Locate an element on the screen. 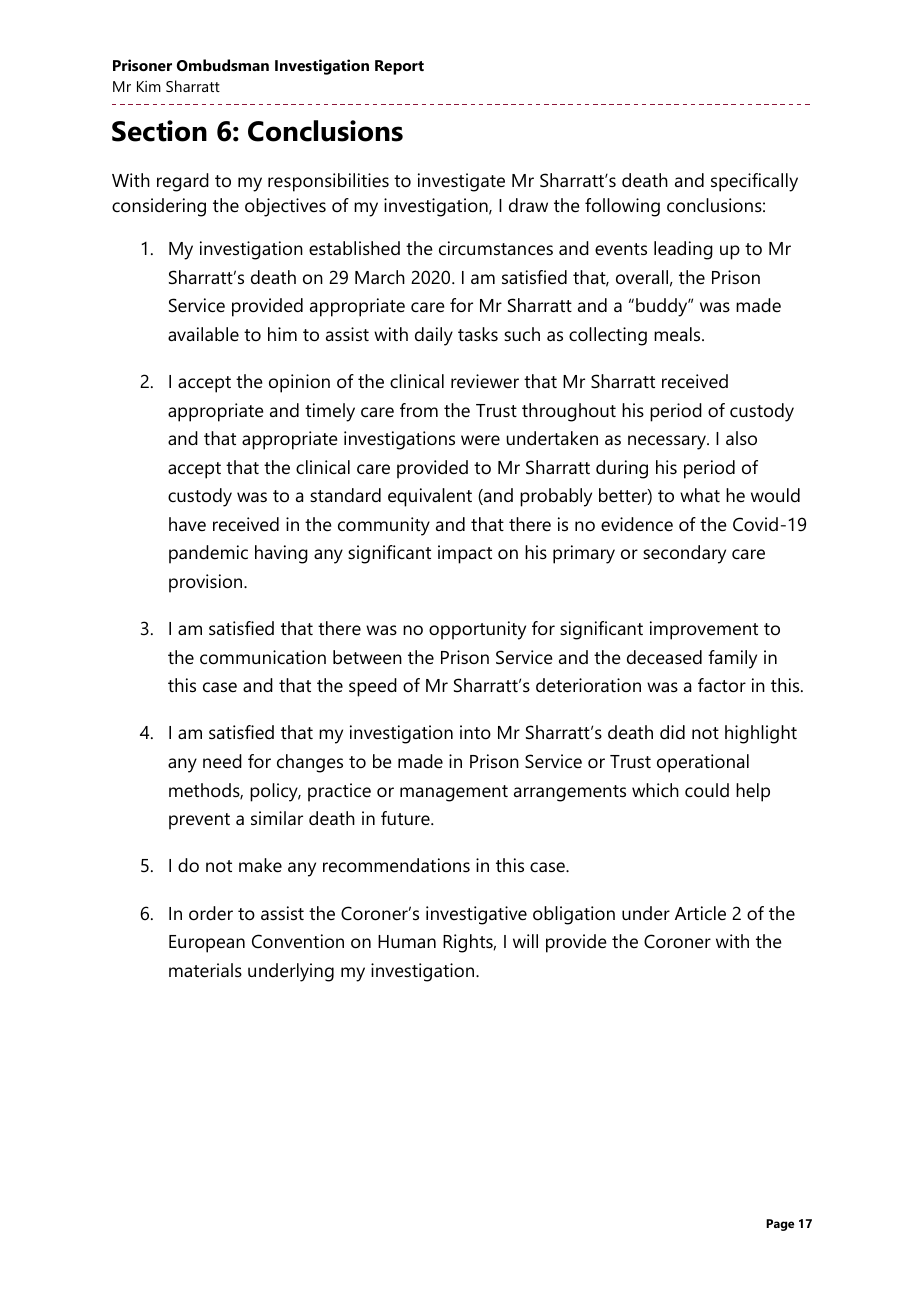  materials is located at coordinates (205, 970).
